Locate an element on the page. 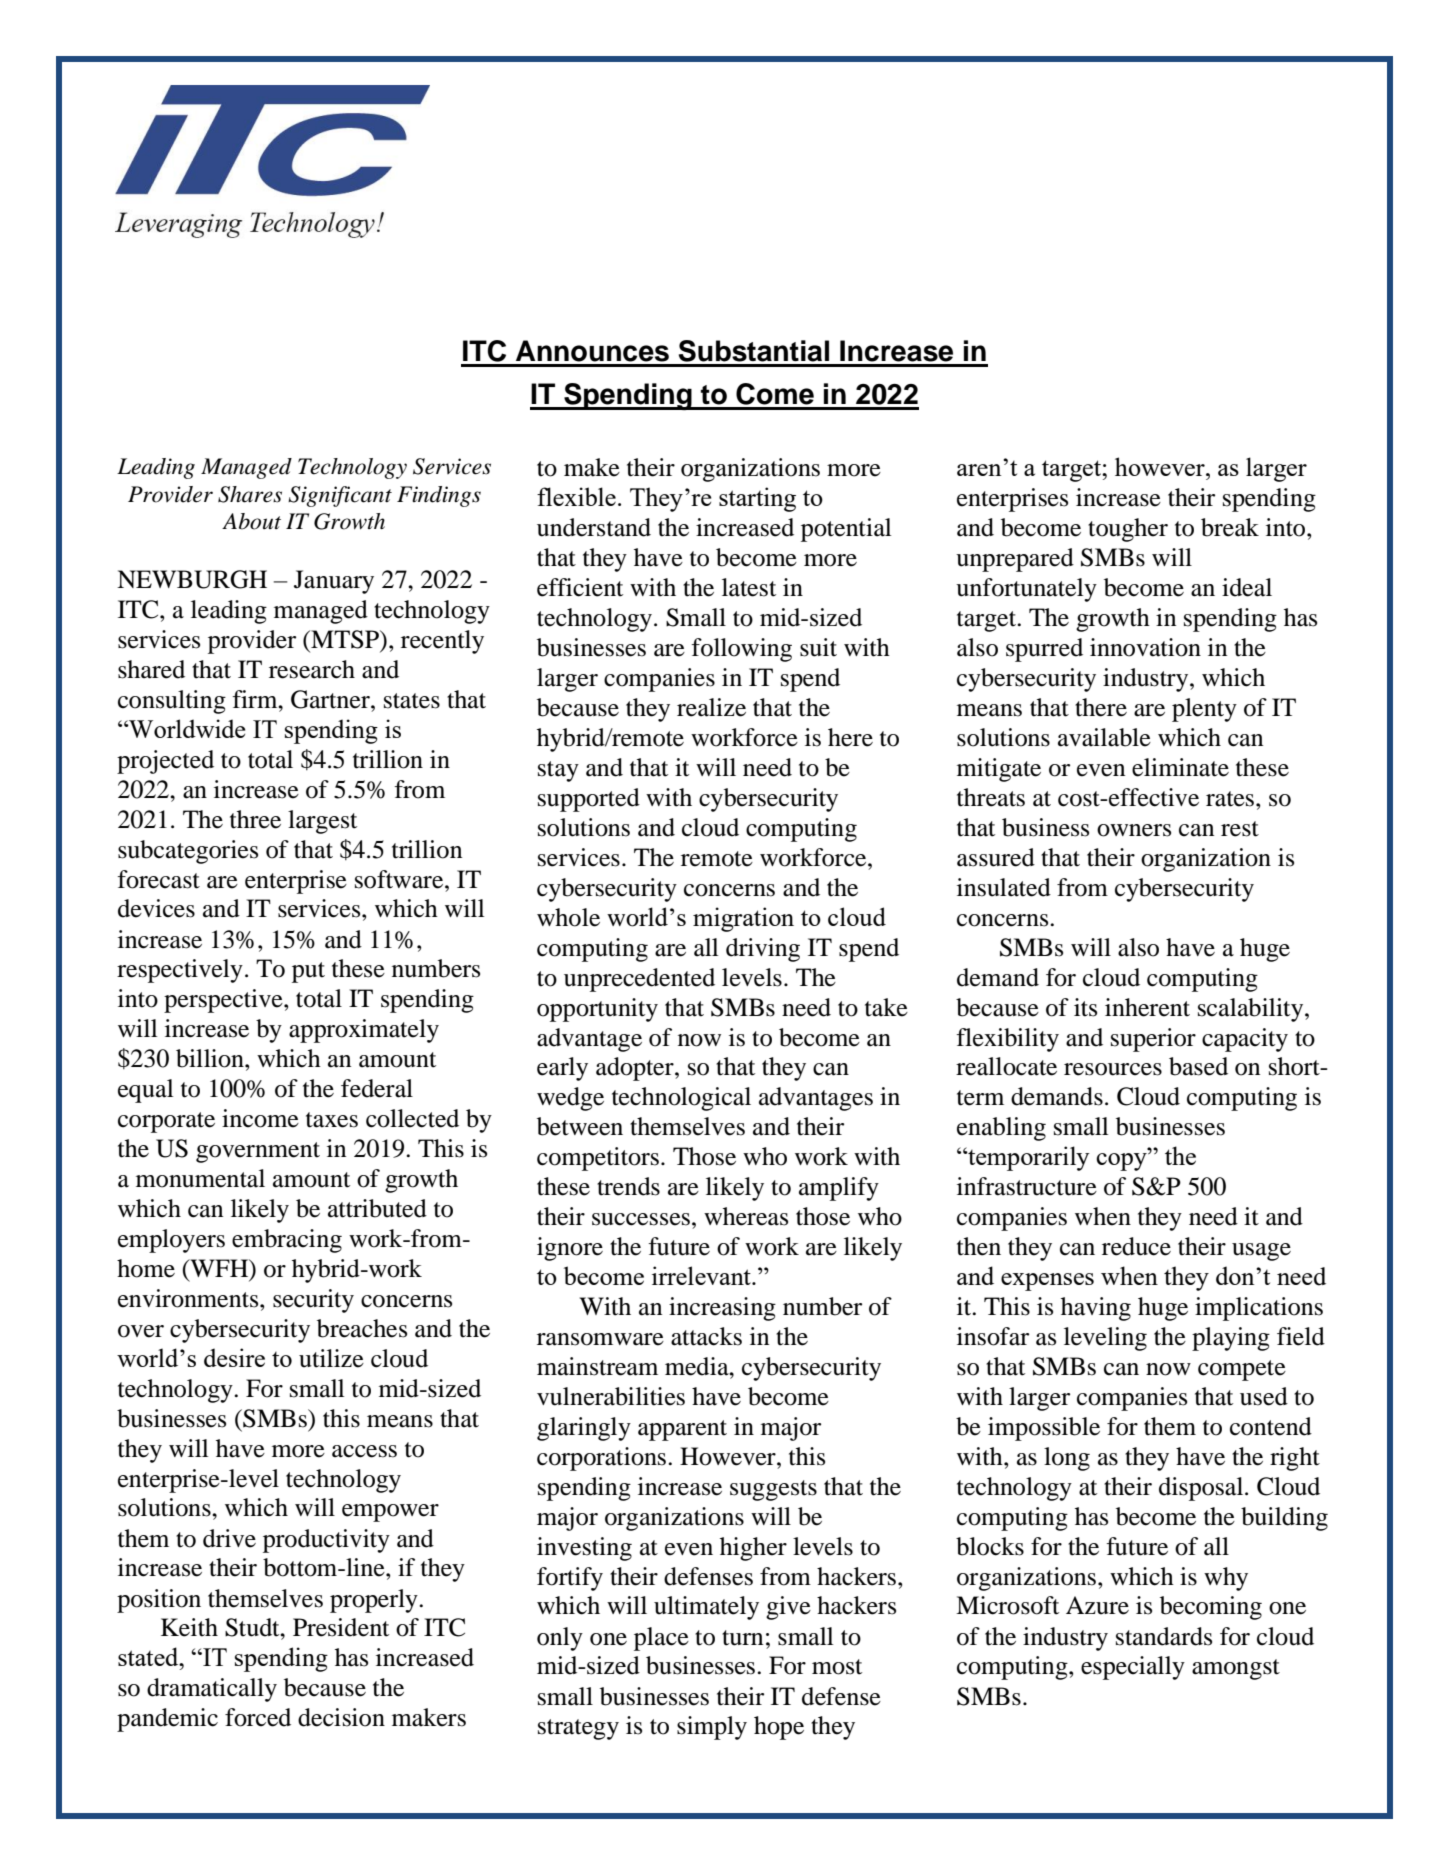 Image resolution: width=1449 pixels, height=1875 pixels. especially is located at coordinates (1133, 1668).
